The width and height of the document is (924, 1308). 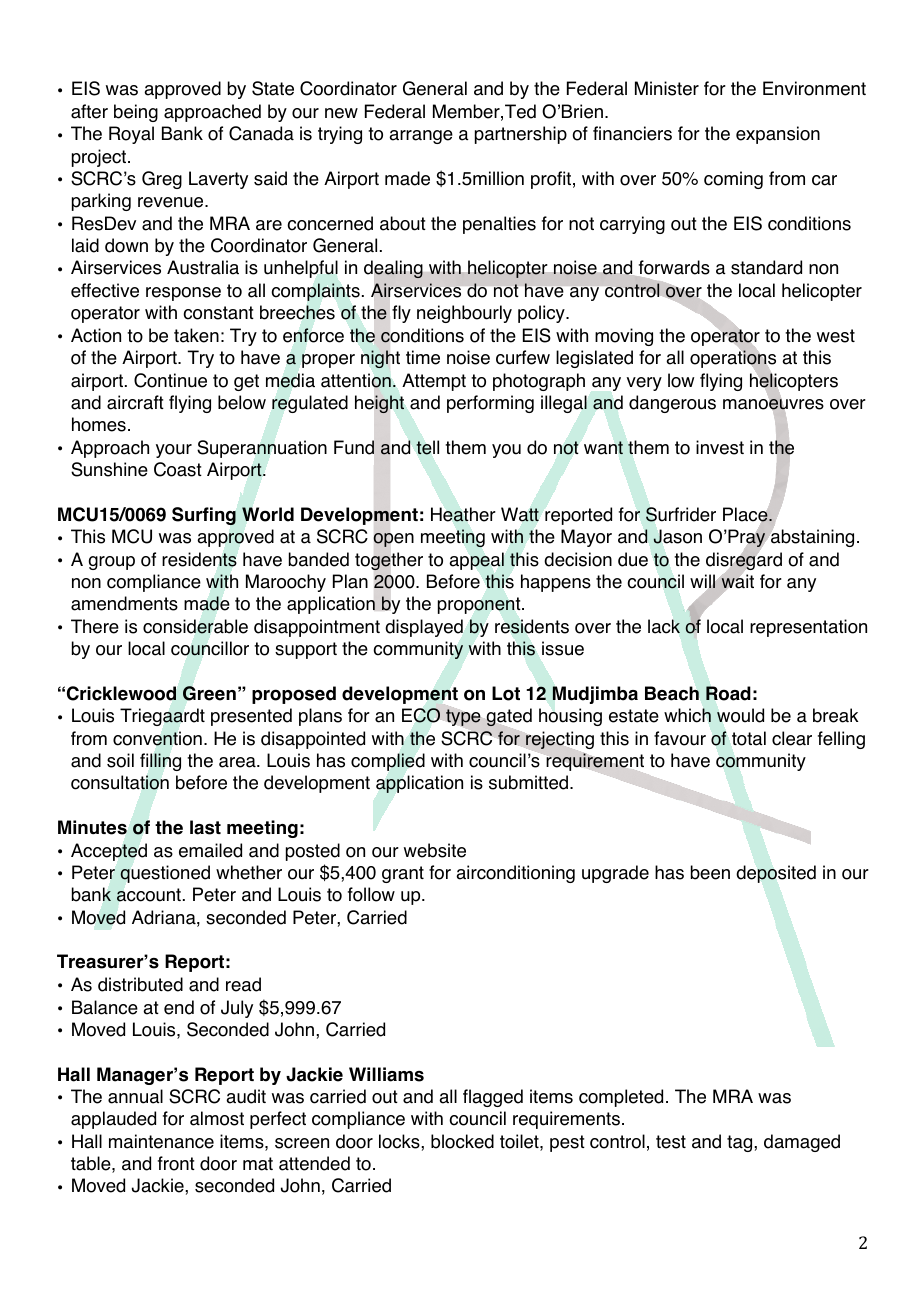 I want to click on tag, so click(x=741, y=1143).
